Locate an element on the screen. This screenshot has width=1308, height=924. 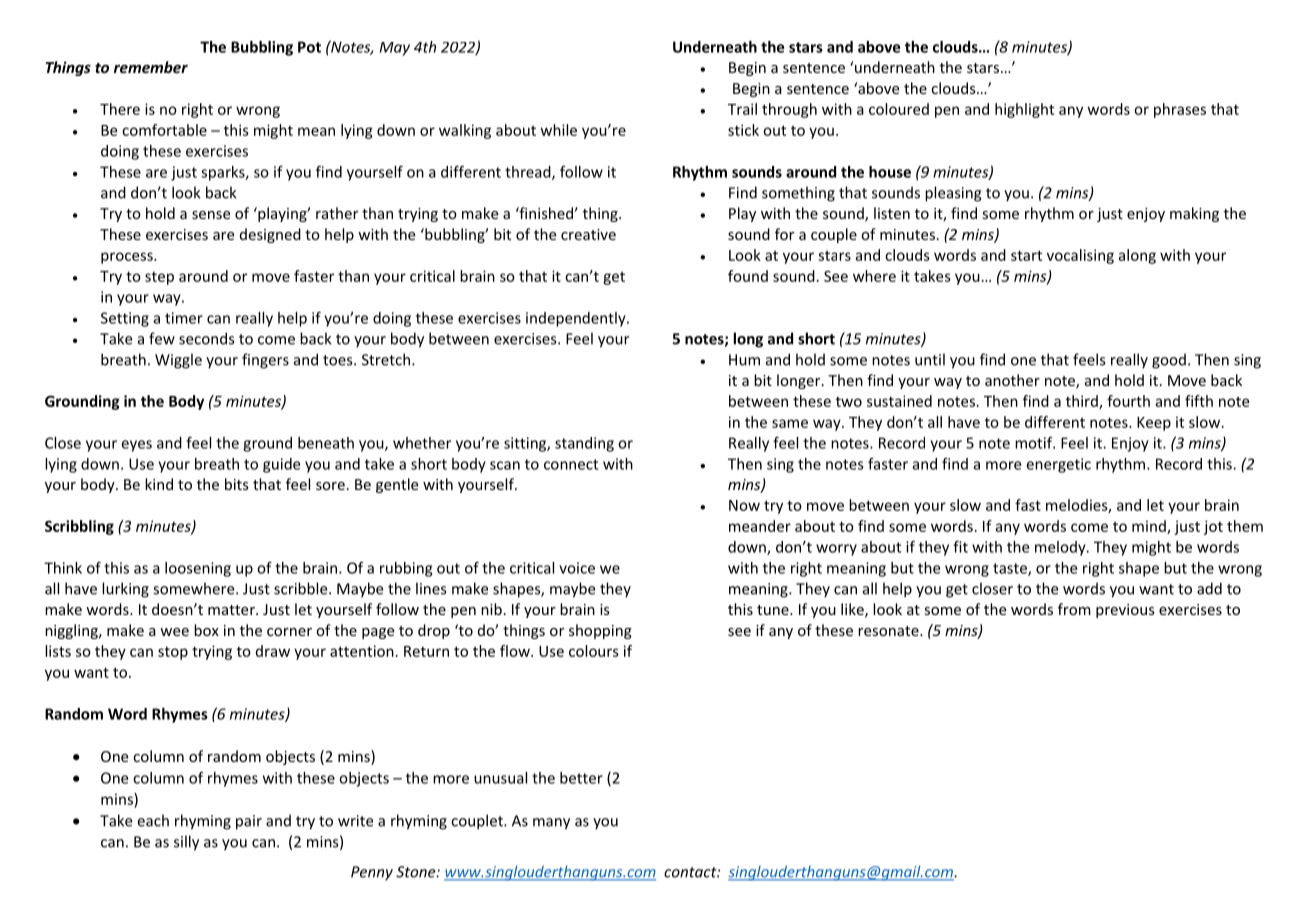
better is located at coordinates (581, 778).
